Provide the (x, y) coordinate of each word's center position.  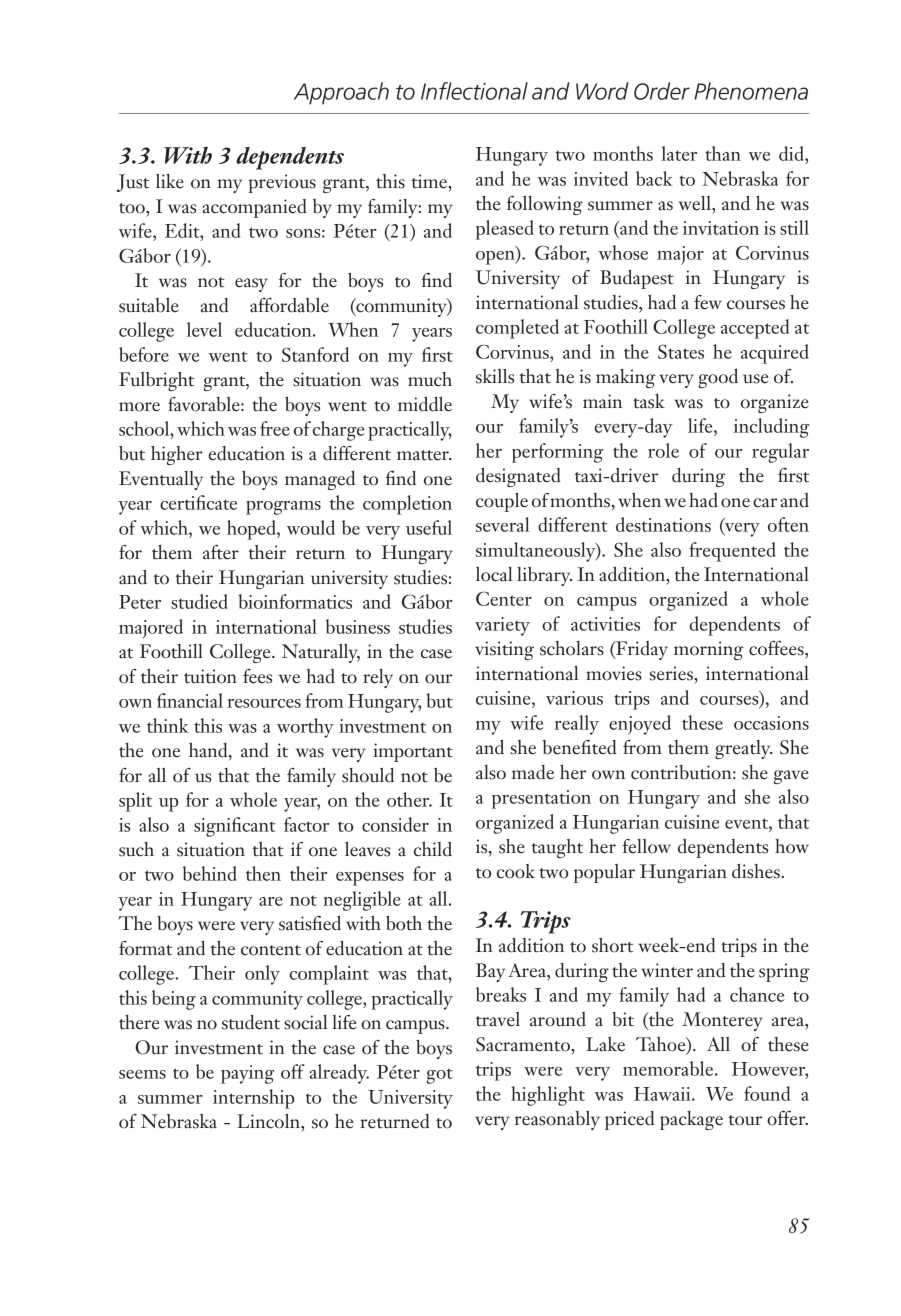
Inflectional (474, 91)
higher (177, 455)
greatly (743, 749)
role (663, 450)
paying (247, 1074)
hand (209, 751)
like (170, 181)
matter (424, 455)
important (413, 752)
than (723, 153)
